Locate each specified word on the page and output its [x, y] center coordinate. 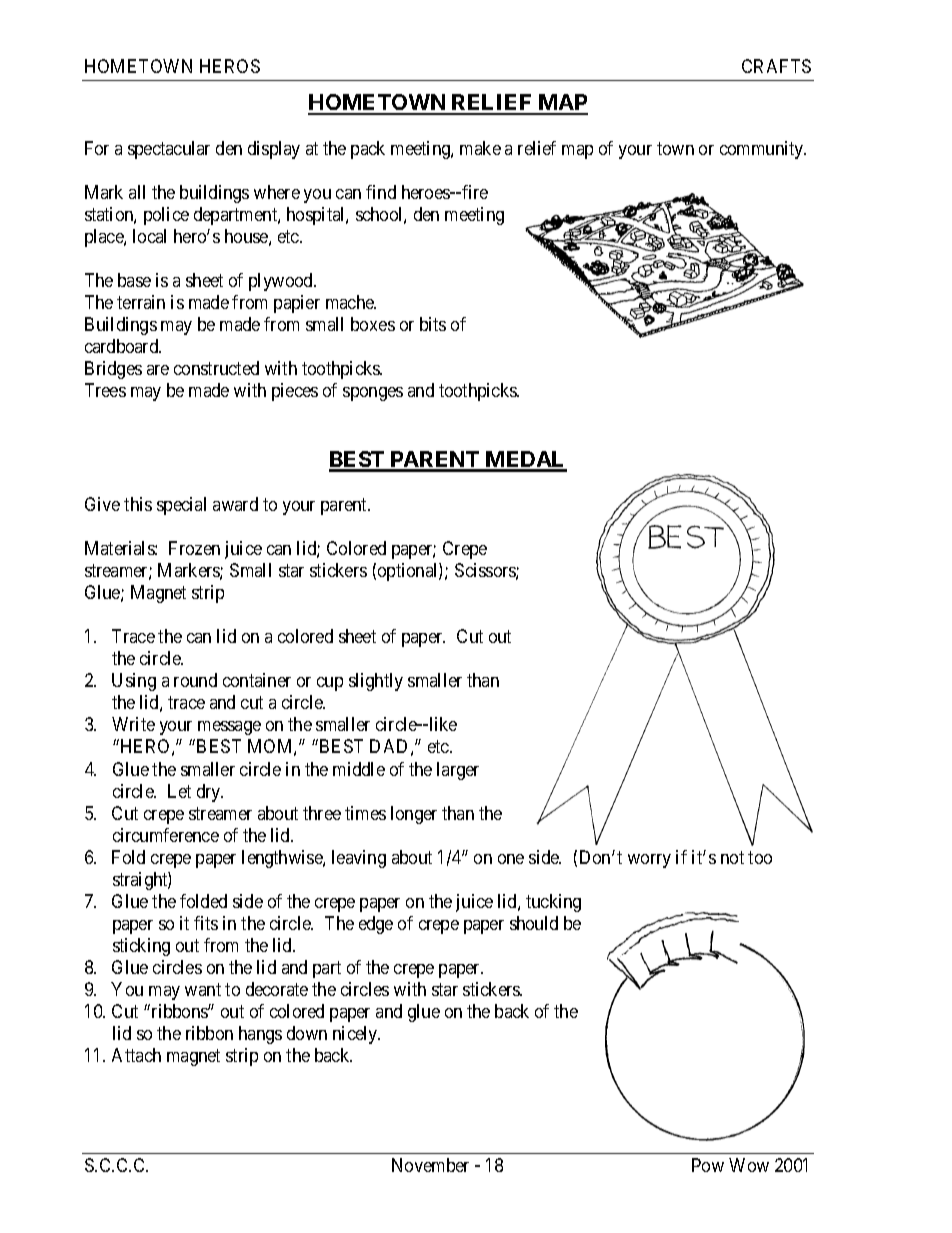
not [732, 857]
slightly [376, 682]
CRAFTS [776, 66]
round [195, 680]
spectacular [169, 150]
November [430, 1165]
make [480, 148]
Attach [136, 1055]
